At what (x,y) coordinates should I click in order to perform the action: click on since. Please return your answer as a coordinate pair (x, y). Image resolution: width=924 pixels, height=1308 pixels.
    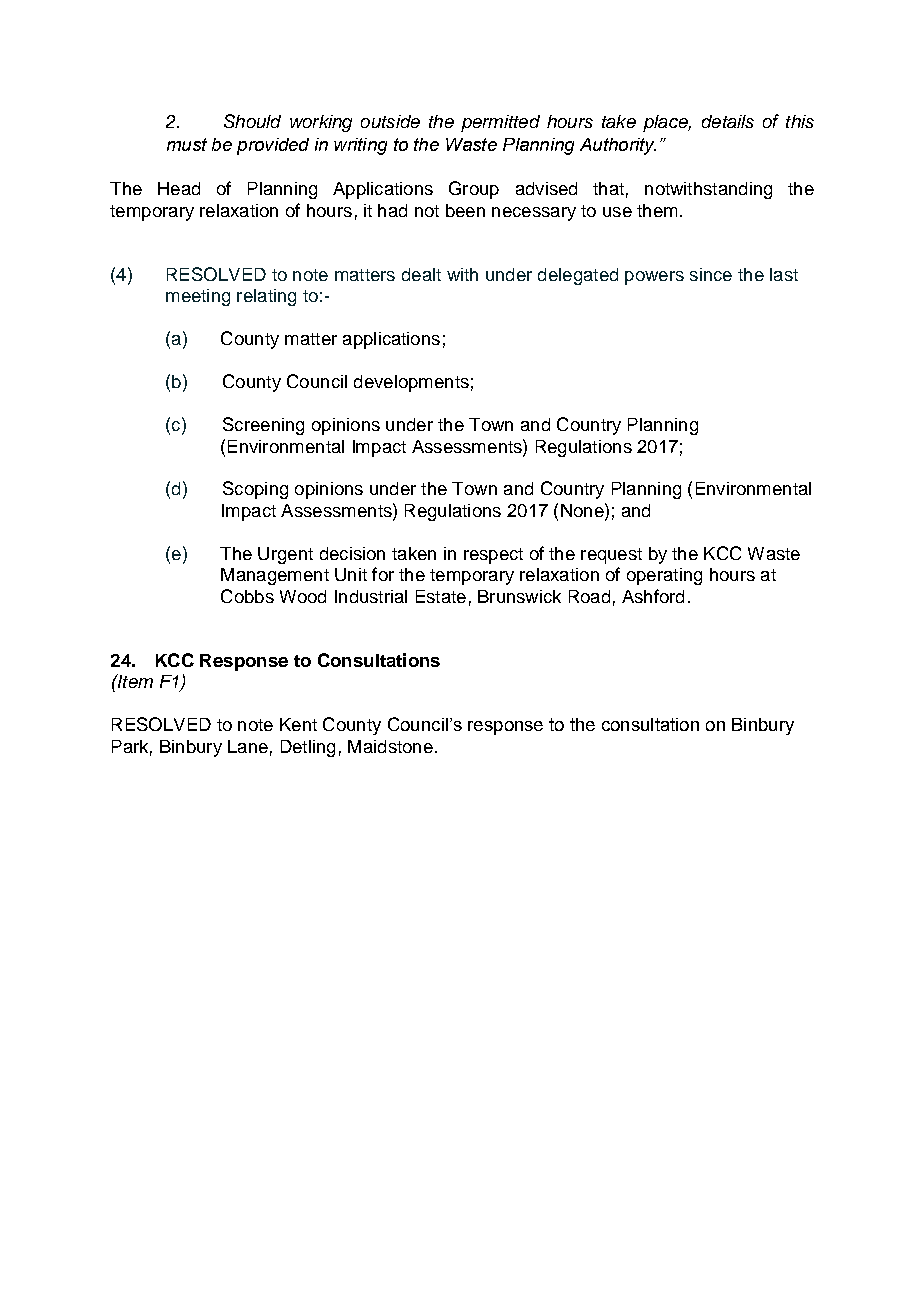
    Looking at the image, I should click on (711, 274).
